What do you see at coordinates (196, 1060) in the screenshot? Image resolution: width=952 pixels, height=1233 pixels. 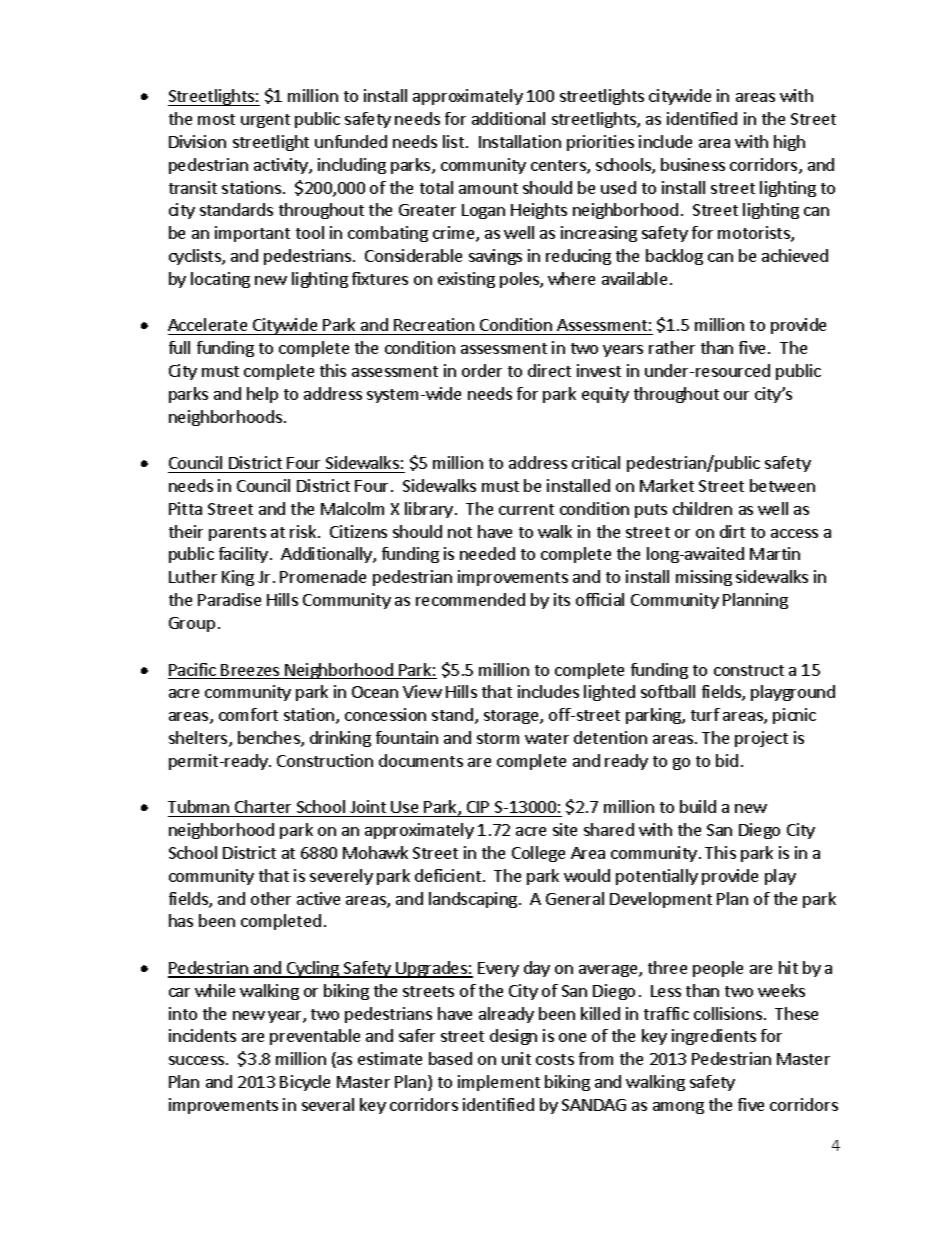 I see `success` at bounding box center [196, 1060].
